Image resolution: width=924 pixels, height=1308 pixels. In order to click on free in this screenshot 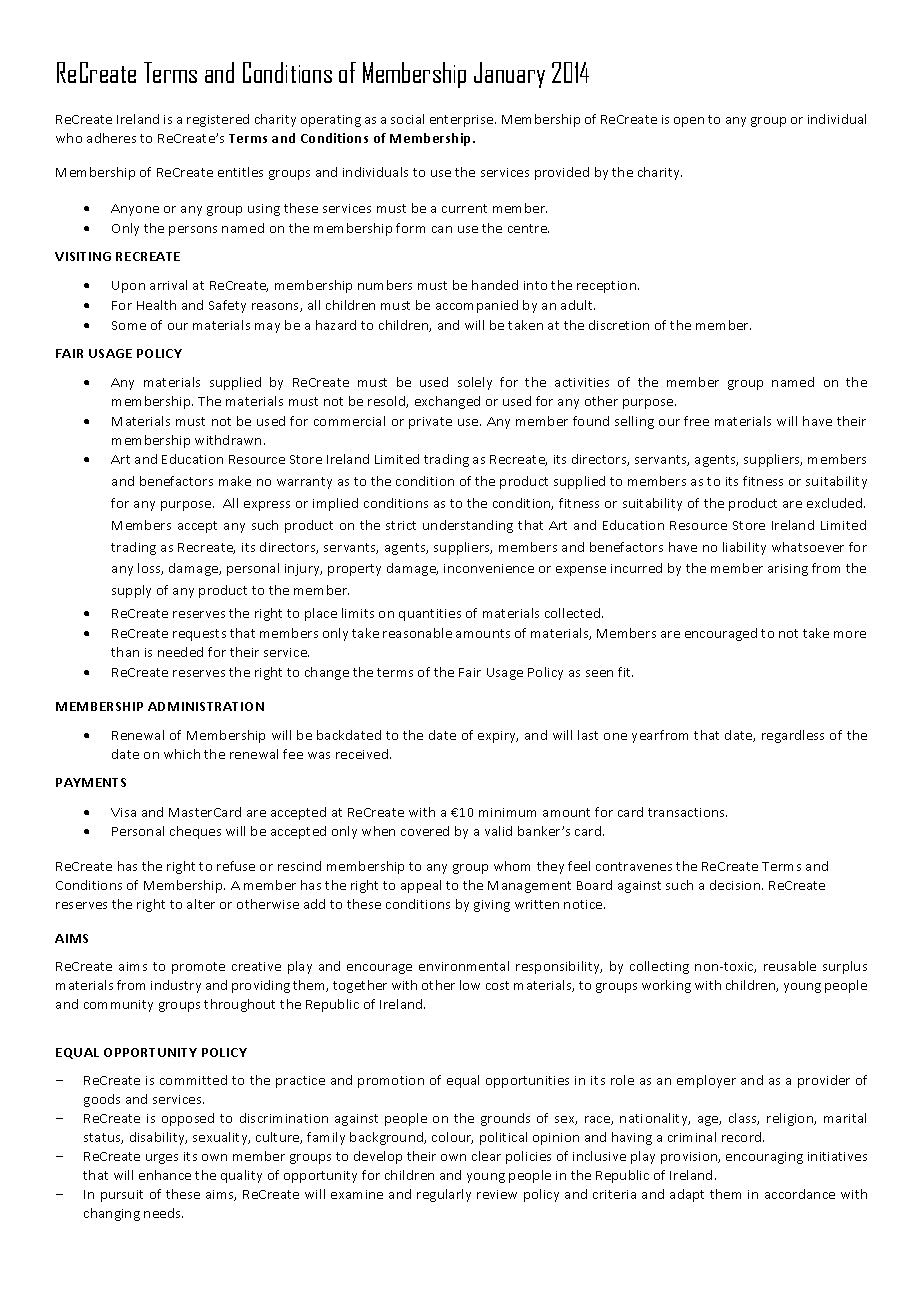, I will do `click(696, 421)`.
